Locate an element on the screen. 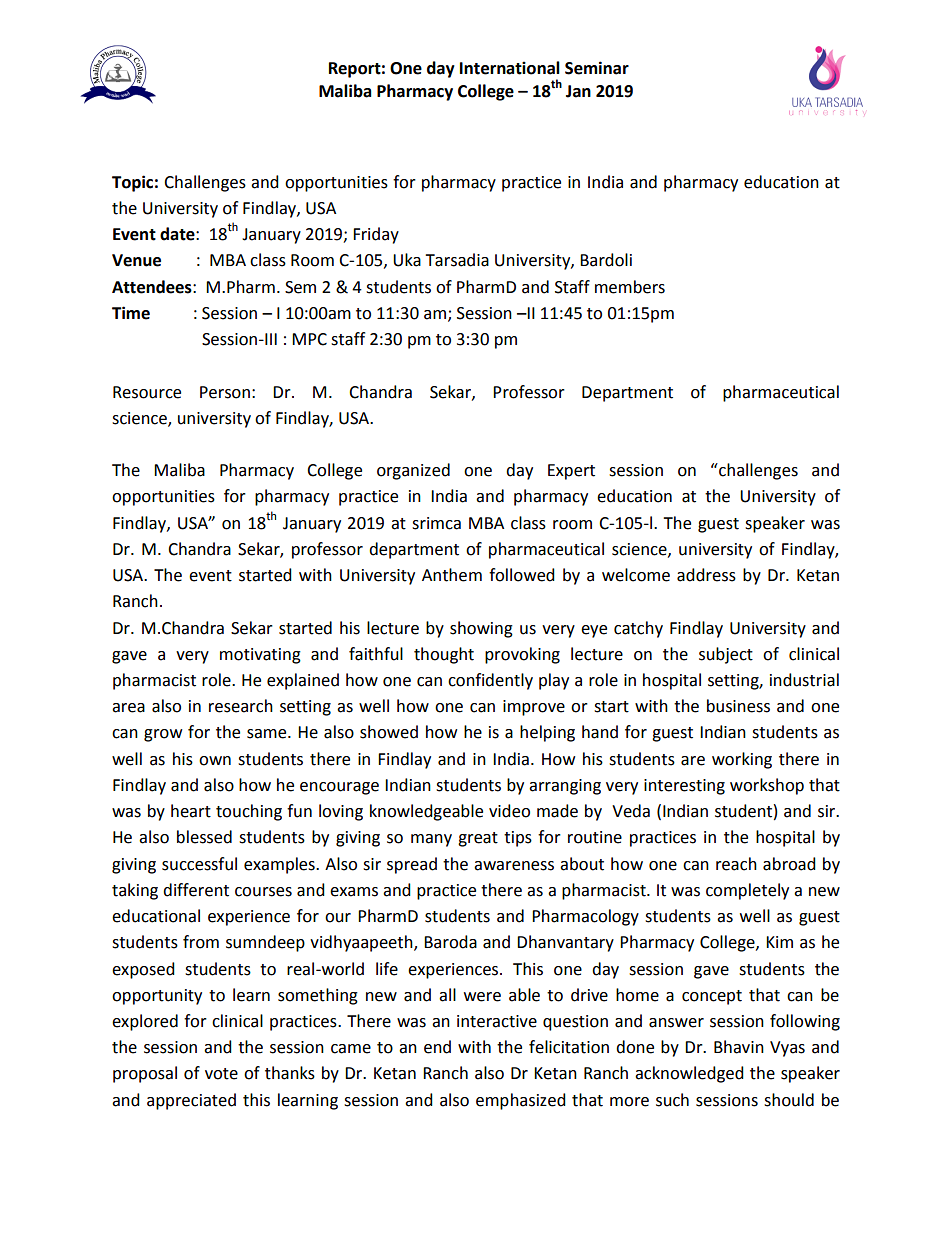 This screenshot has height=1233, width=952. members is located at coordinates (630, 287).
